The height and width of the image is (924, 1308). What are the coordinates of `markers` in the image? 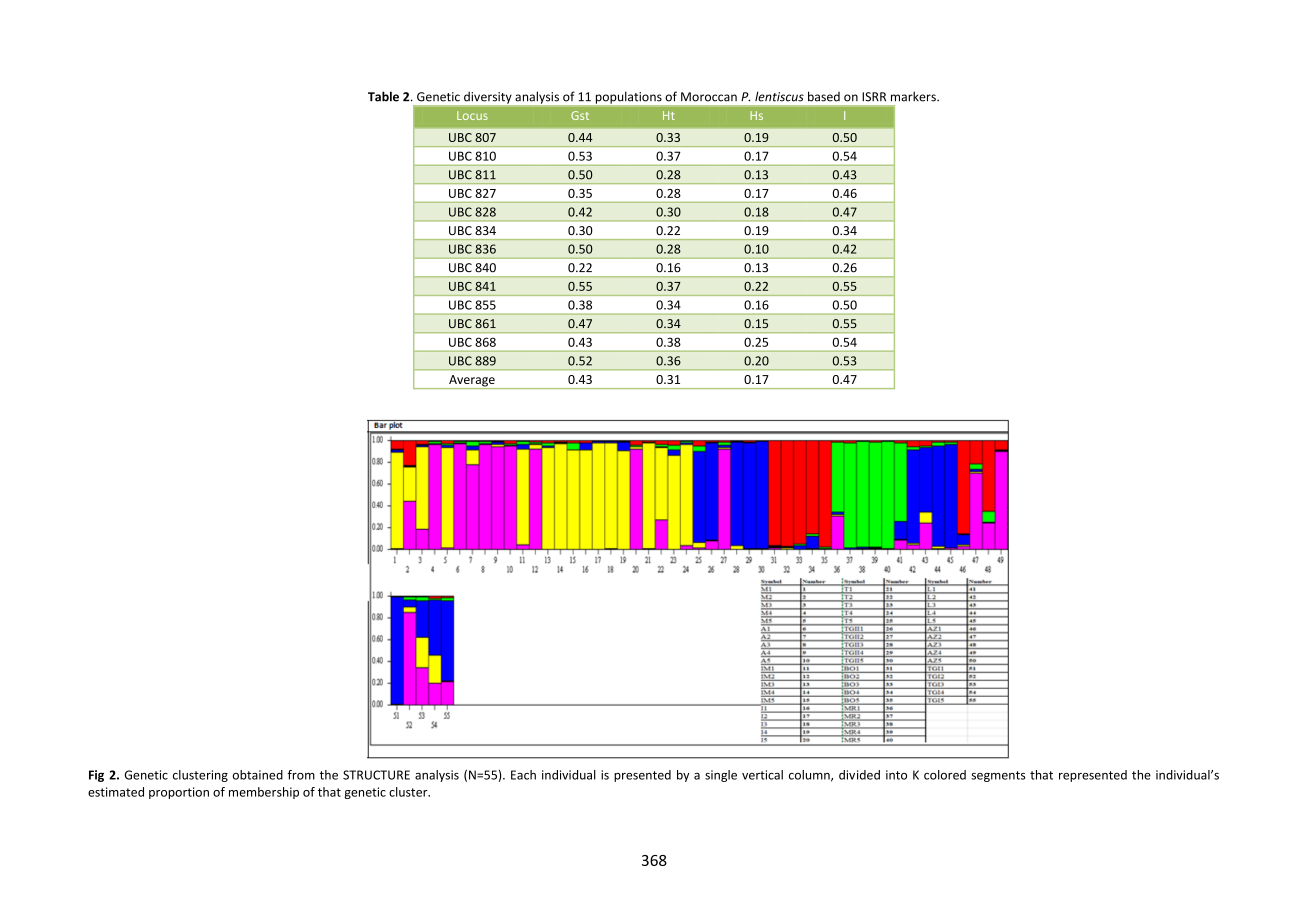 It's located at (914, 96).
